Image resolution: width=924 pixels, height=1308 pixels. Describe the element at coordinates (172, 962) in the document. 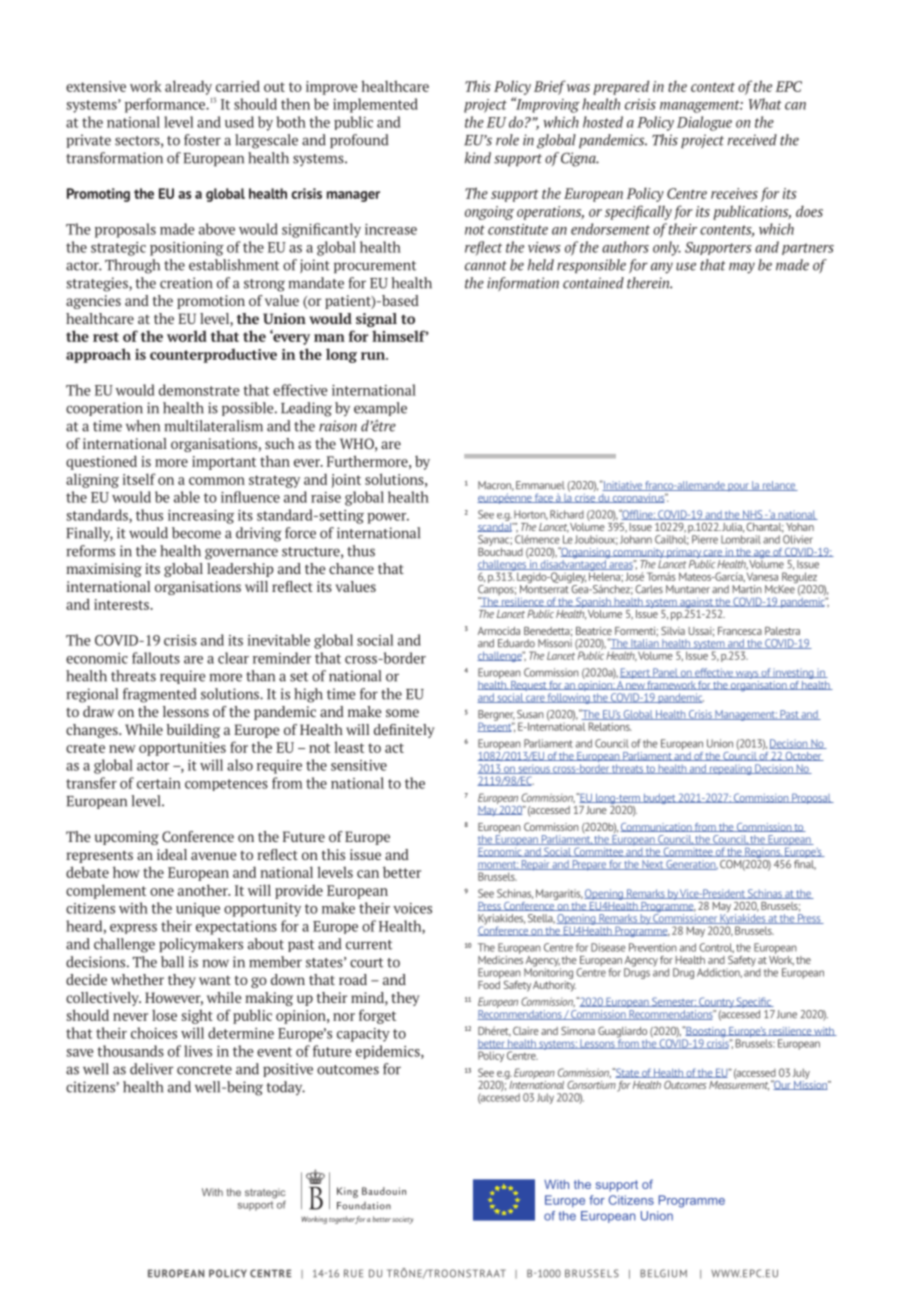

I see `ball` at that location.
